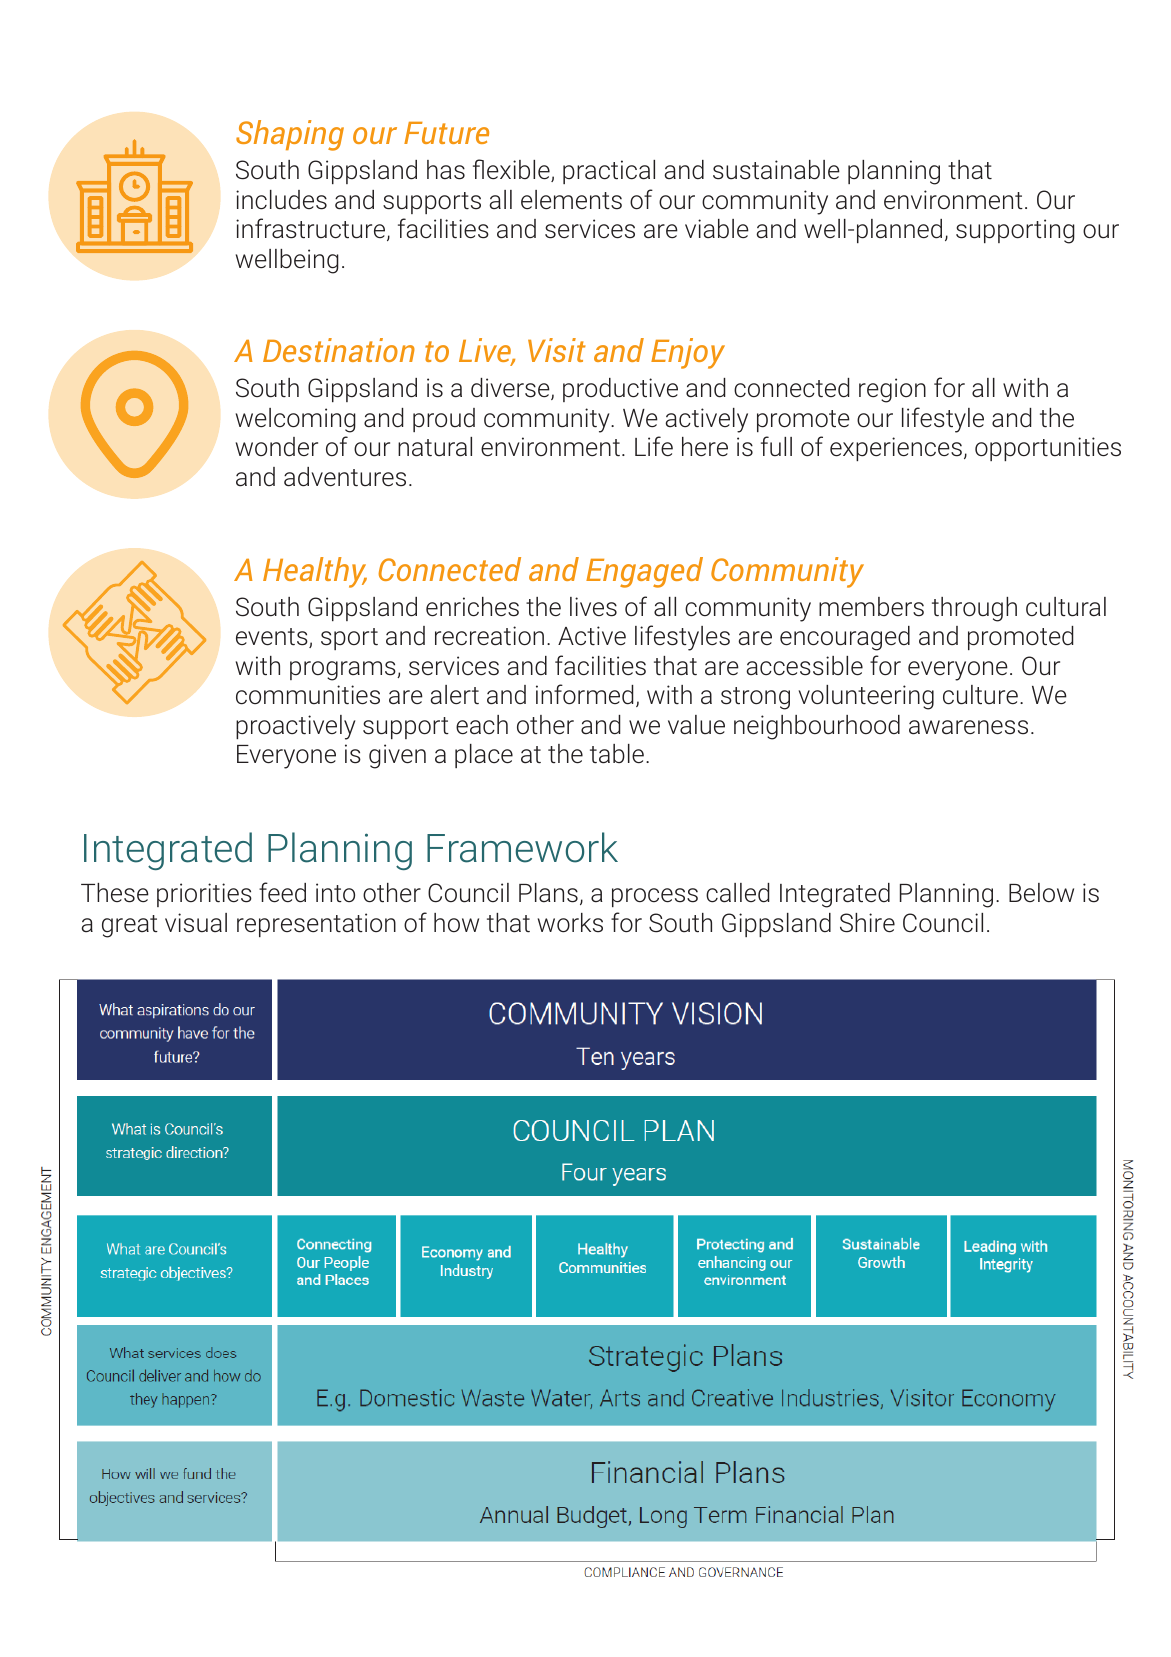  I want to click on communities, so click(308, 695).
